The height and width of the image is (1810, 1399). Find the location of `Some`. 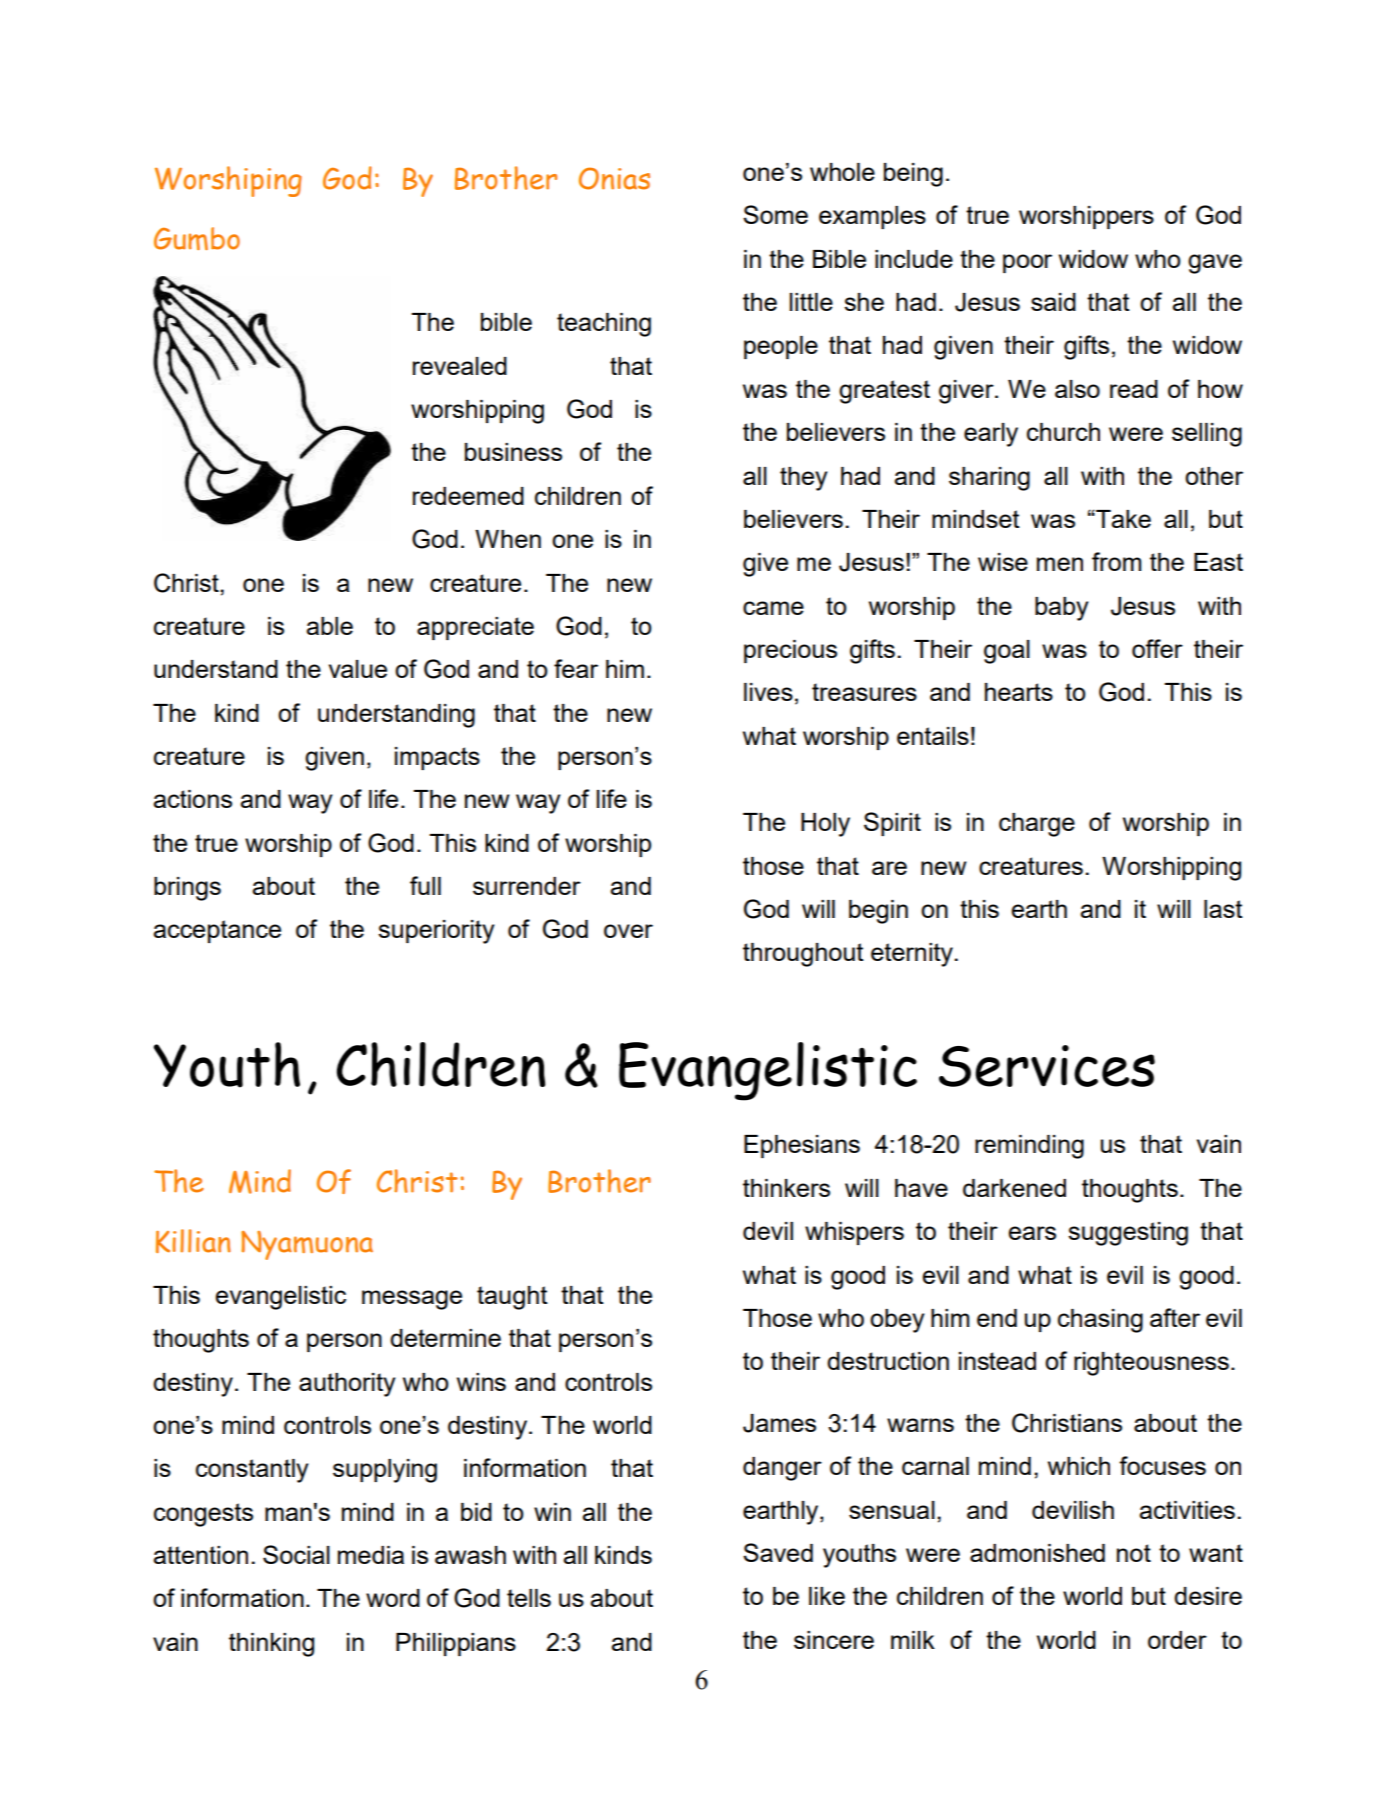

Some is located at coordinates (775, 214).
